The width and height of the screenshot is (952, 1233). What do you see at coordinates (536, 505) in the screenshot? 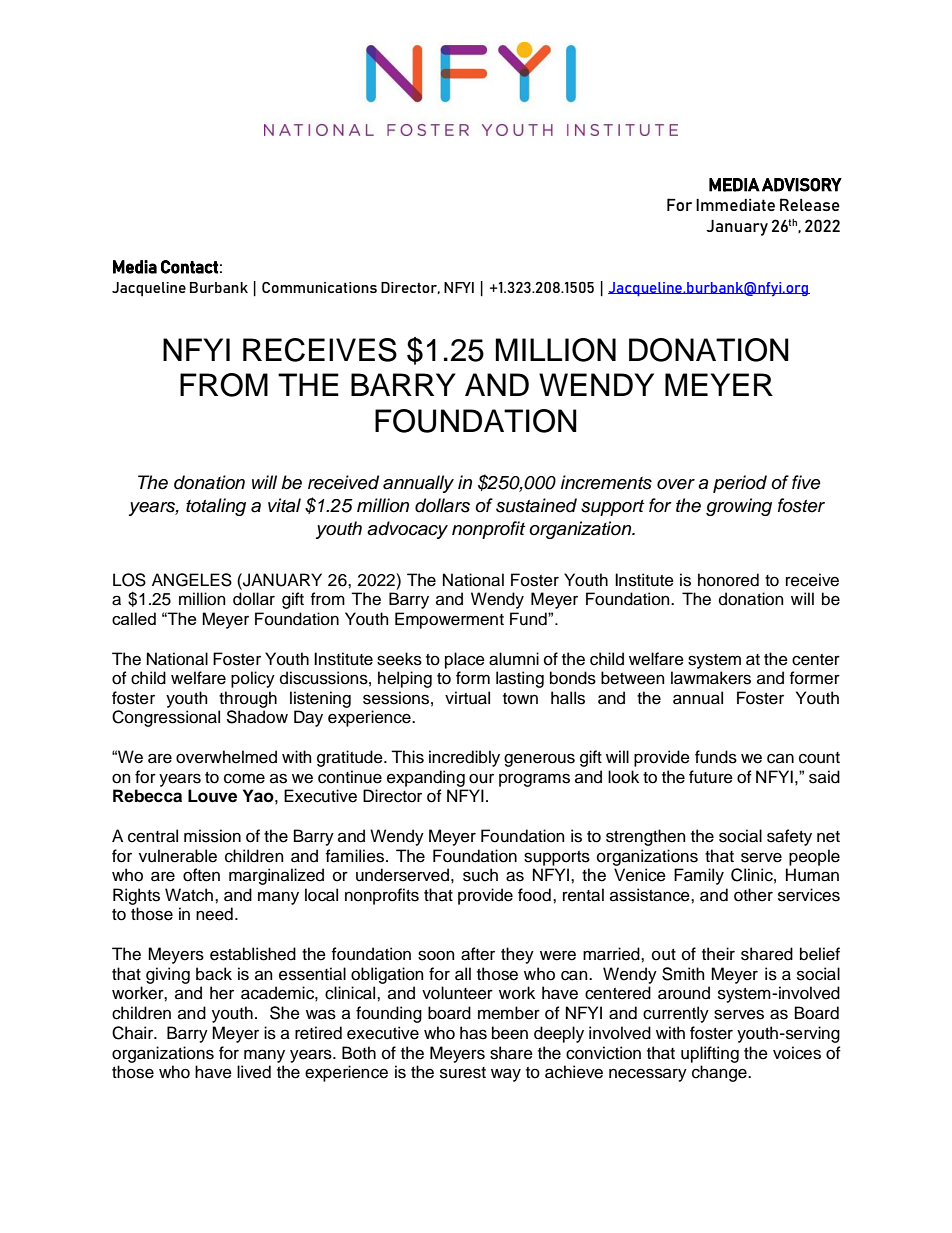
I see `sustained` at bounding box center [536, 505].
